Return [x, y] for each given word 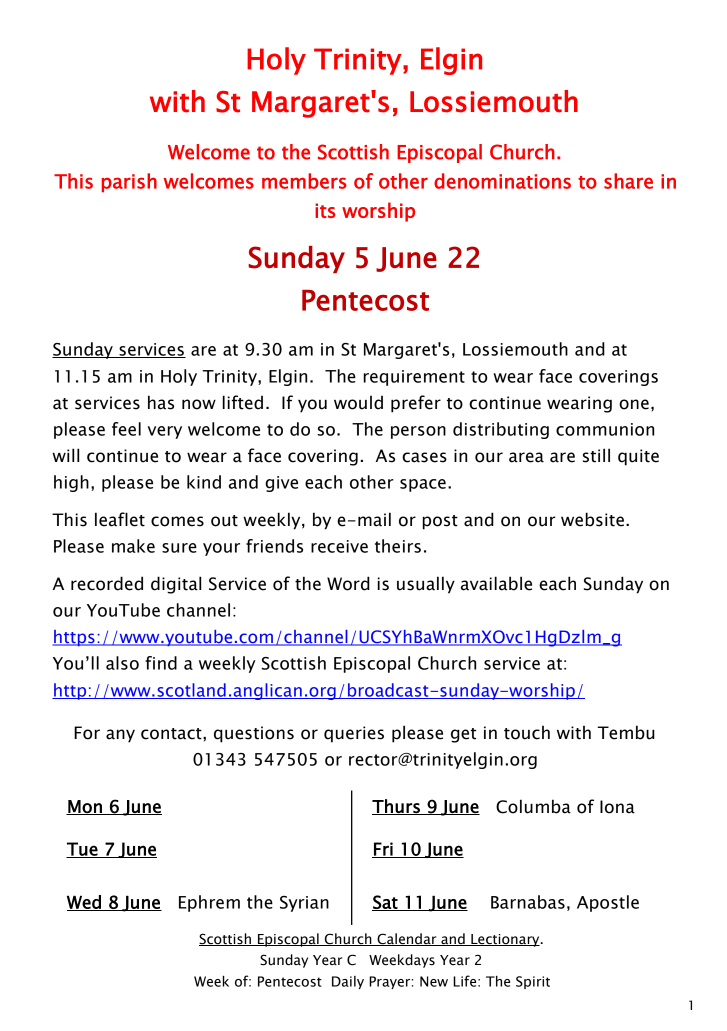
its [325, 210]
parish [129, 183]
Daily [348, 982]
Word [348, 583]
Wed [85, 903]
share [628, 181]
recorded [107, 583]
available [496, 583]
